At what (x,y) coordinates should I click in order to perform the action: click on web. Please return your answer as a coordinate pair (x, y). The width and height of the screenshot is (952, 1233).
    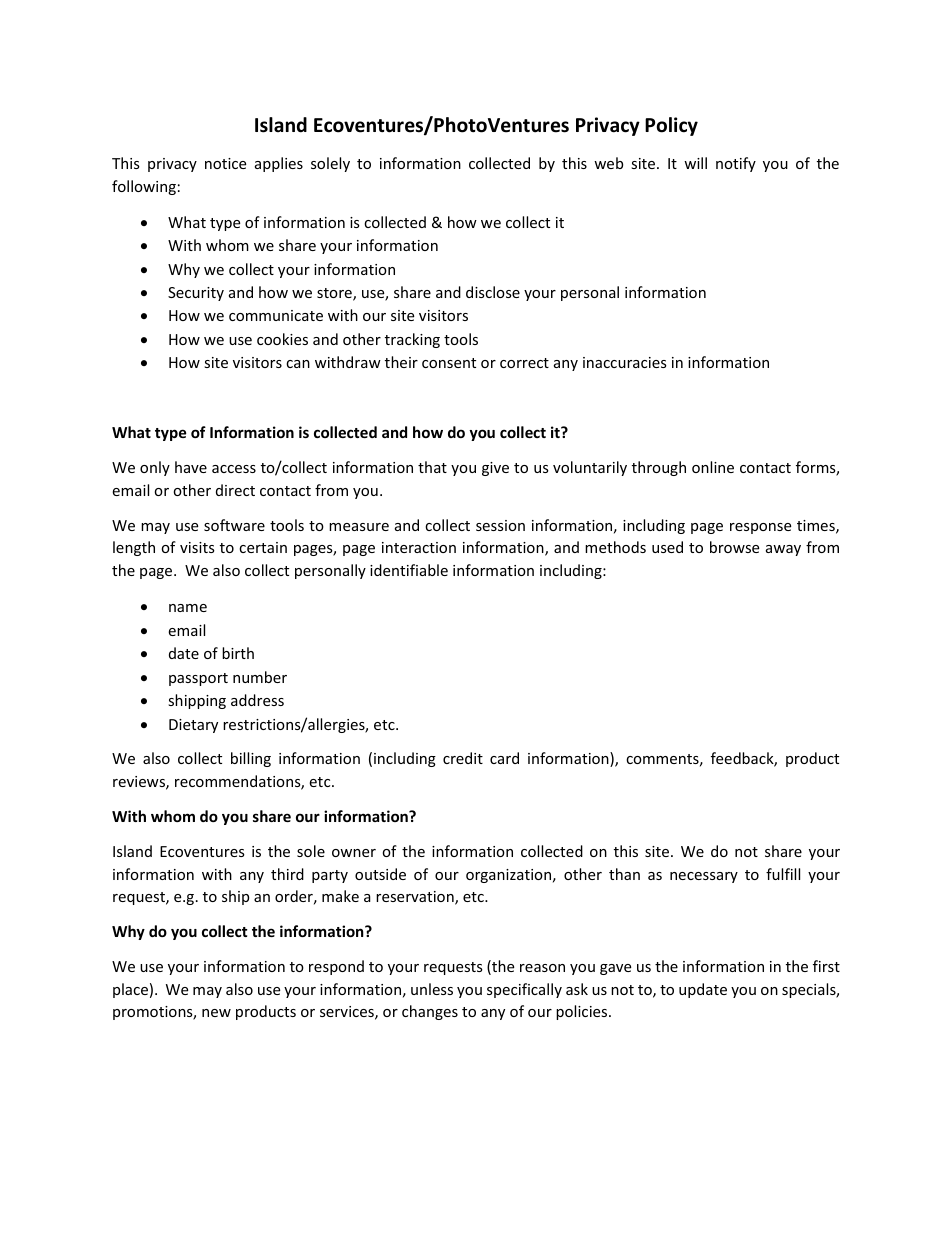
    Looking at the image, I should click on (608, 163).
